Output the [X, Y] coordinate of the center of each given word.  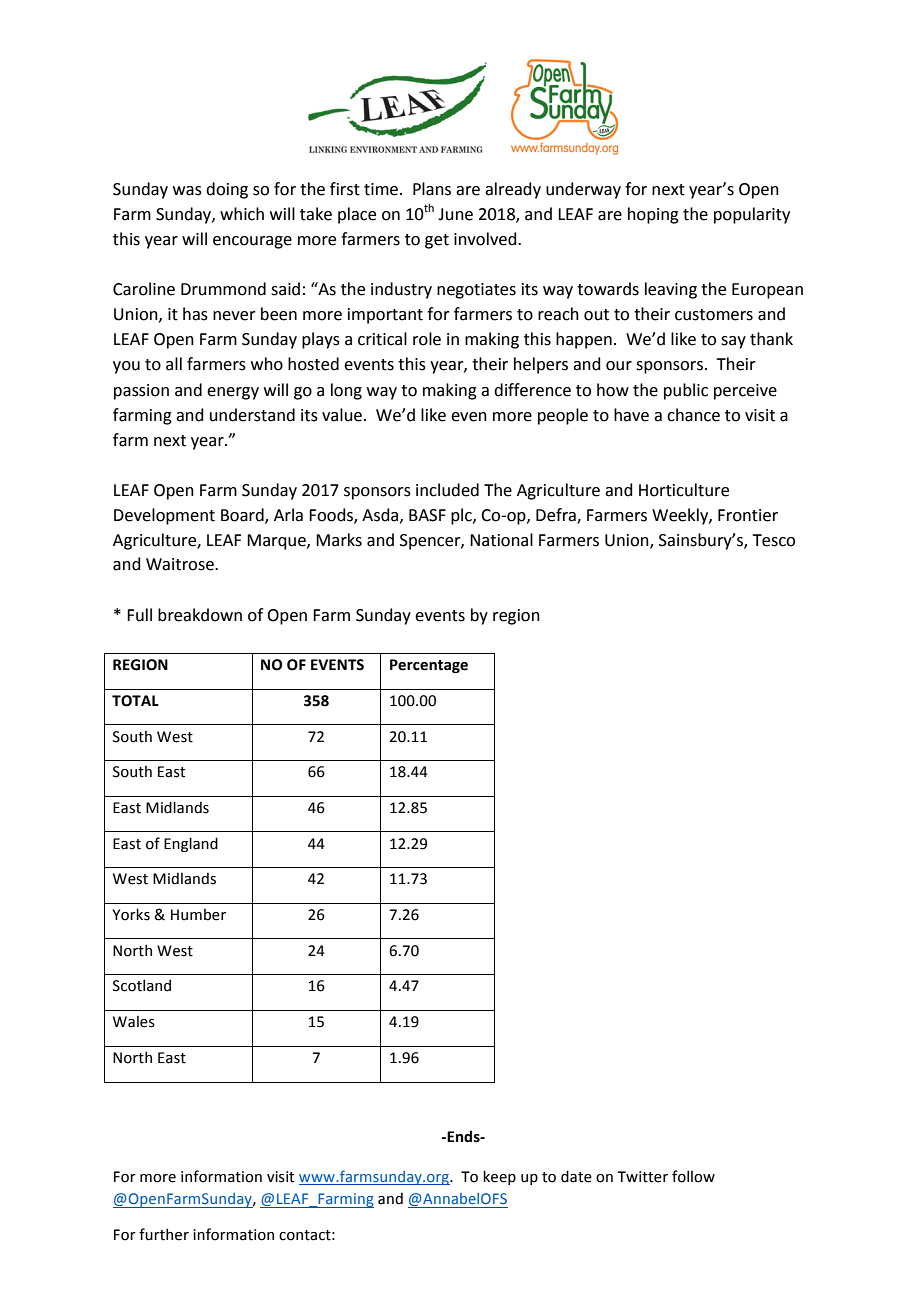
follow [693, 1176]
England [191, 844]
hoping [653, 215]
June [455, 214]
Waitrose [181, 564]
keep [499, 1177]
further [164, 1234]
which [242, 214]
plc [462, 516]
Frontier [748, 515]
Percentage [429, 666]
